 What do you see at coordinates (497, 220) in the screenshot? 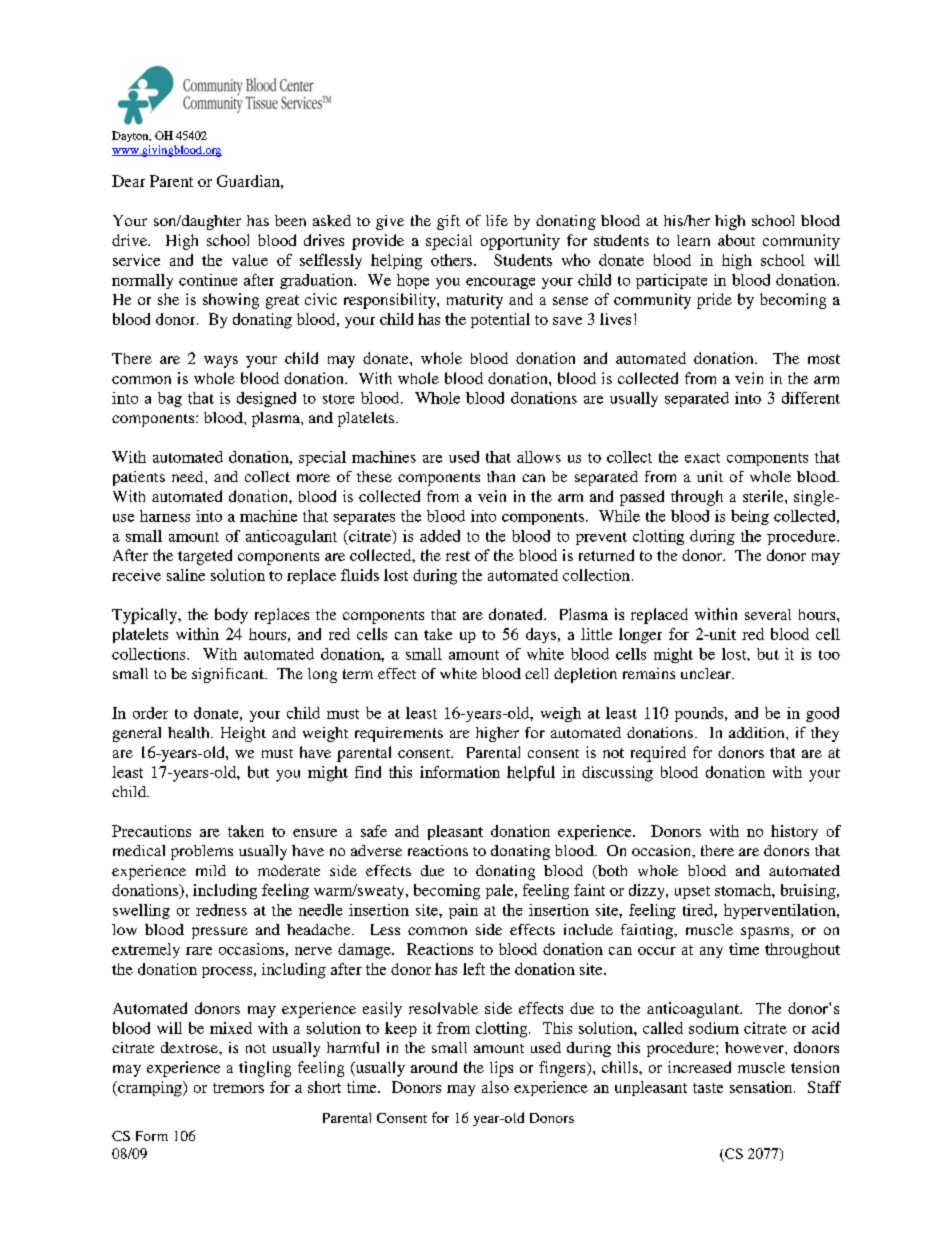
I see `life` at bounding box center [497, 220].
